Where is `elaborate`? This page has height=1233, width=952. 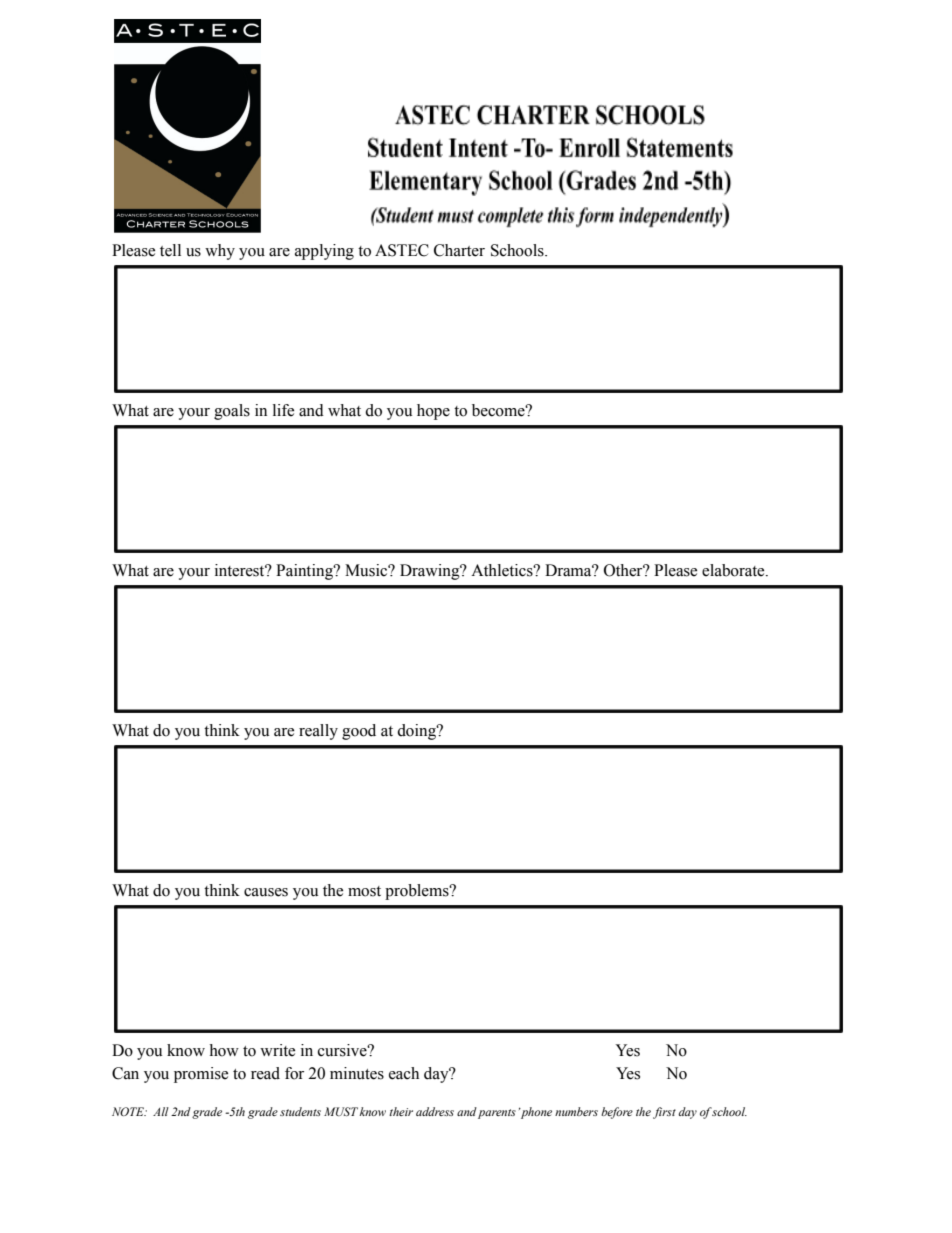
elaborate is located at coordinates (734, 570).
